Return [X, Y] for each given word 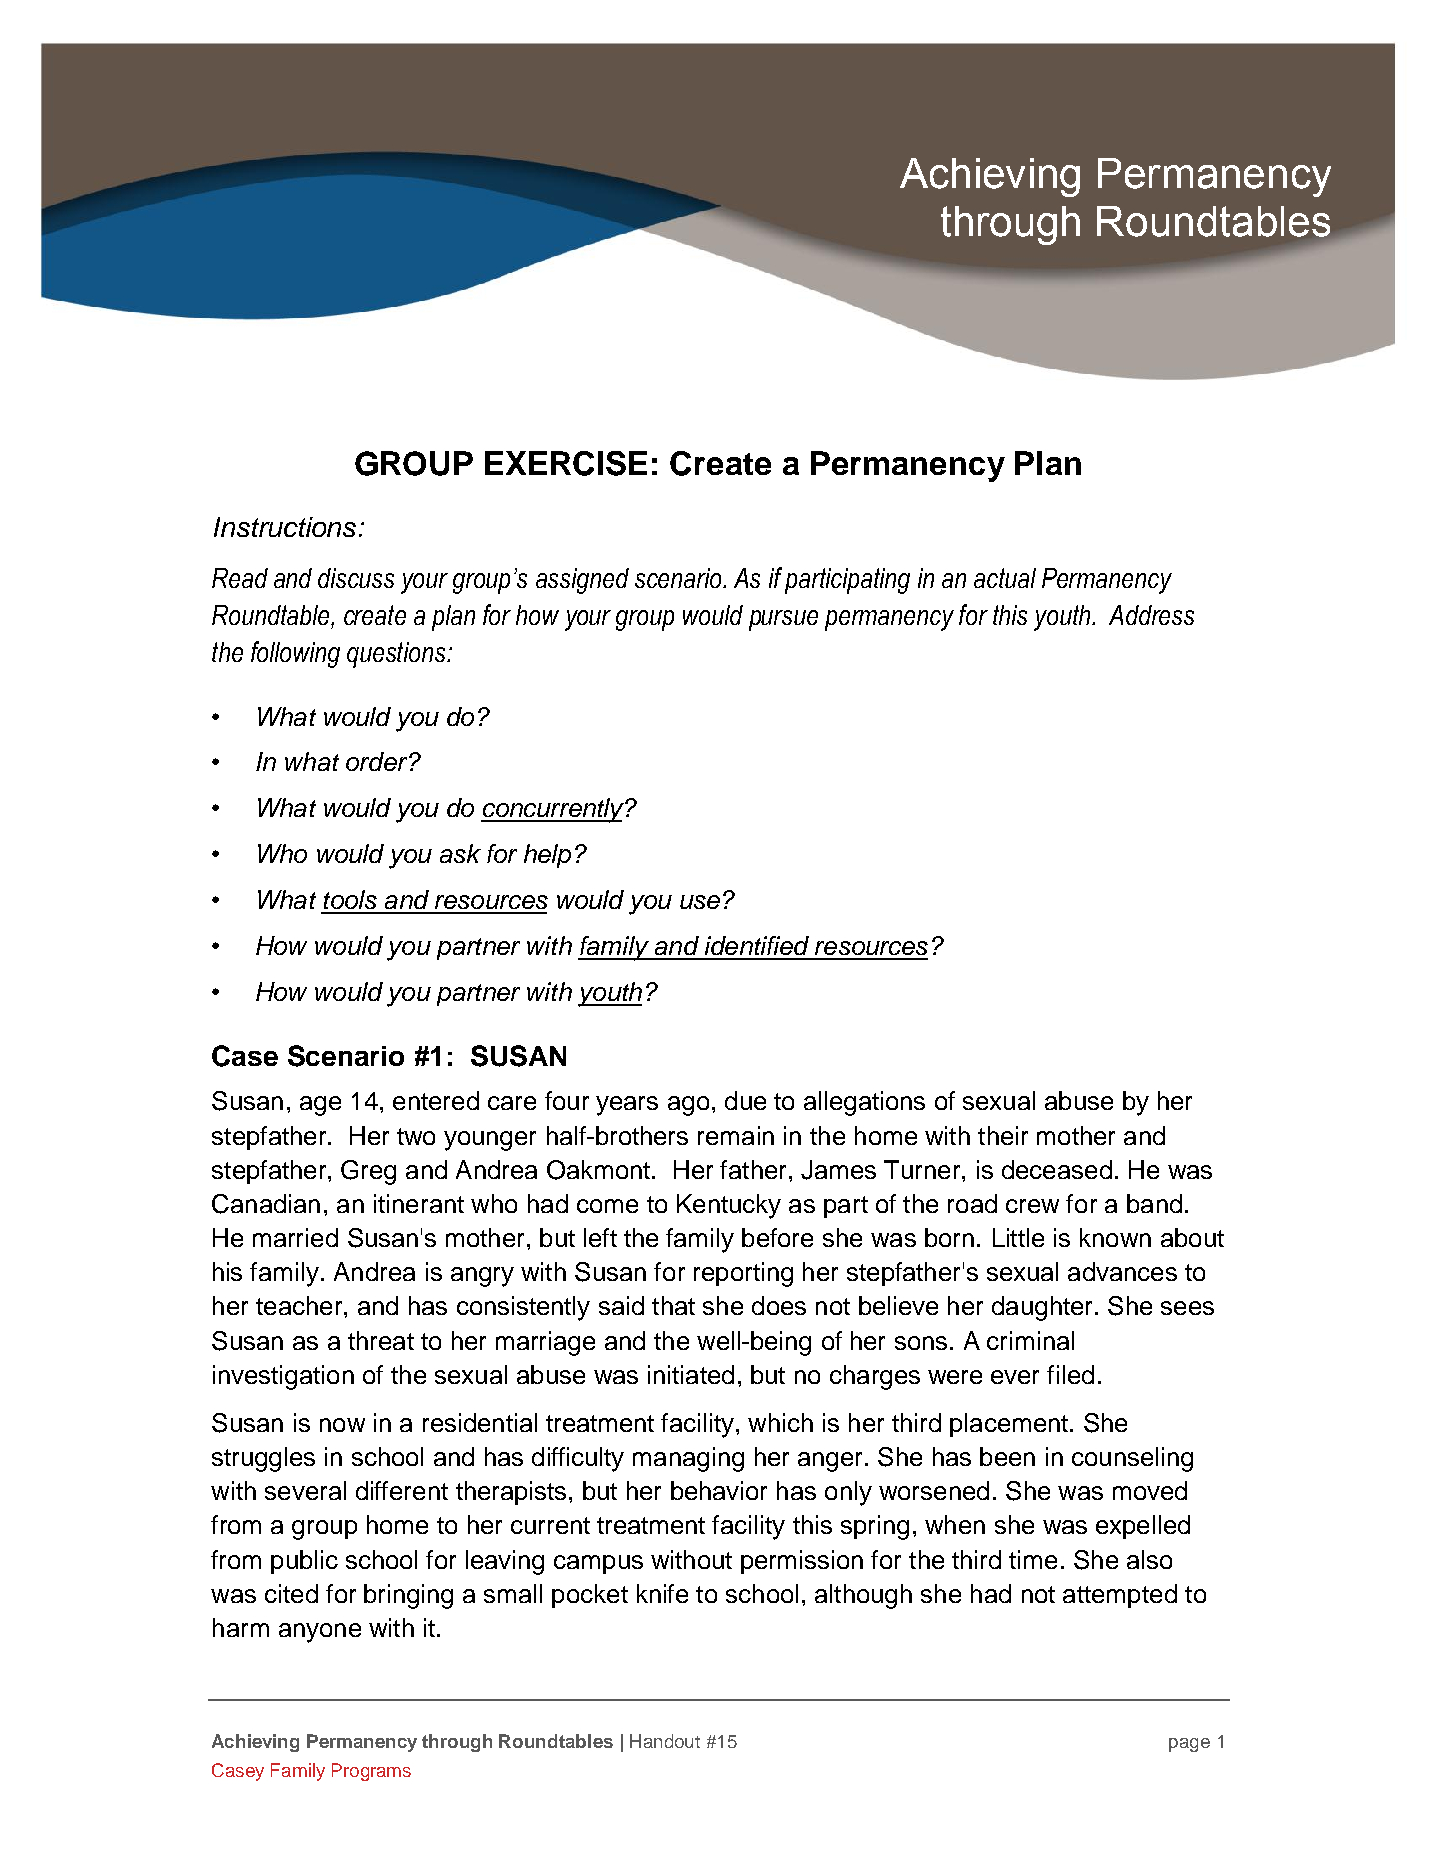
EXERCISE [566, 463]
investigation [283, 1377]
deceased [1057, 1169]
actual [1005, 578]
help [547, 856]
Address [1151, 615]
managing [688, 1459]
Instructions [285, 527]
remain [736, 1135]
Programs [371, 1772]
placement [1009, 1425]
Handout [665, 1741]
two [416, 1136]
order [378, 761]
